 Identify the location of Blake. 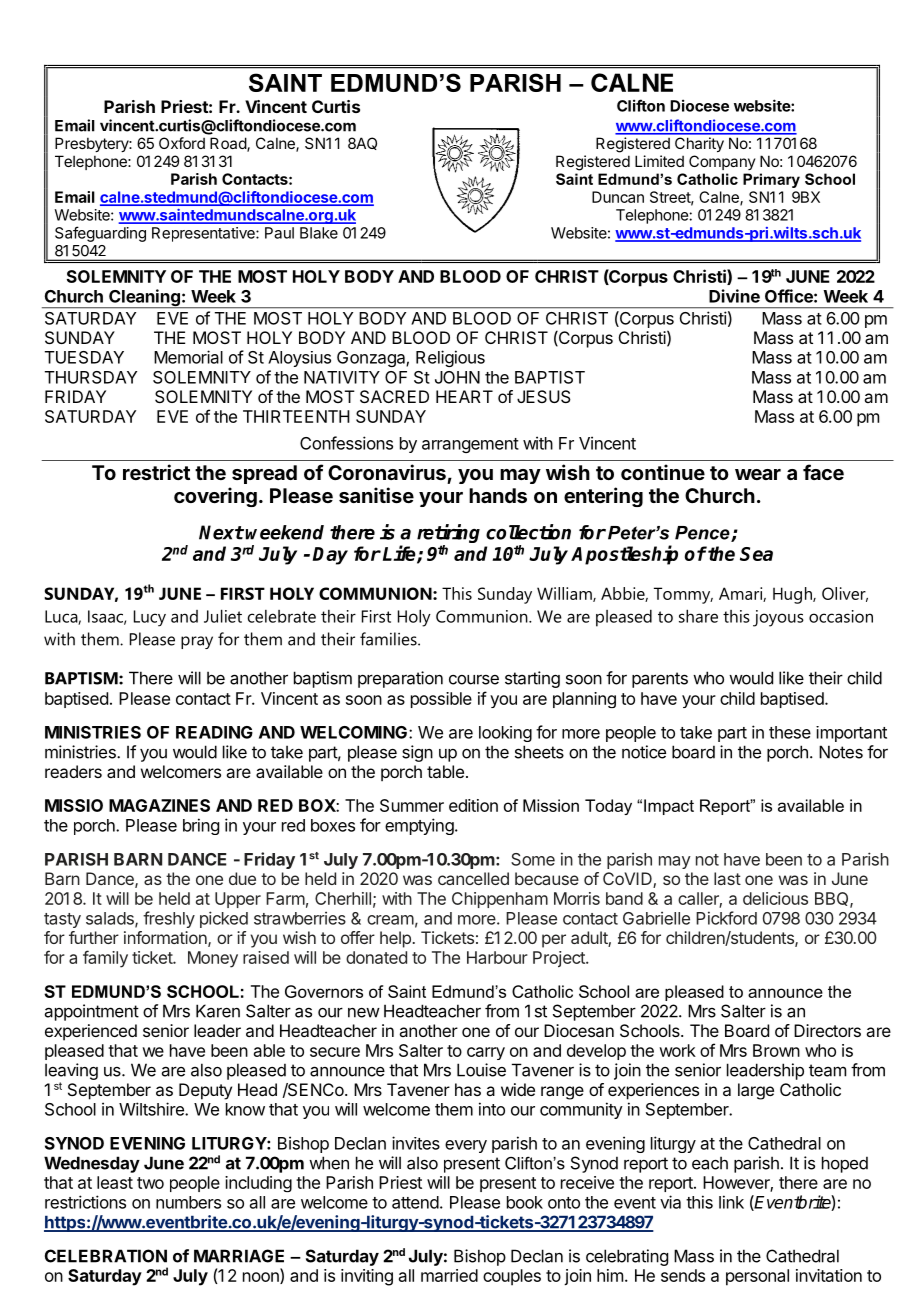
(319, 233).
